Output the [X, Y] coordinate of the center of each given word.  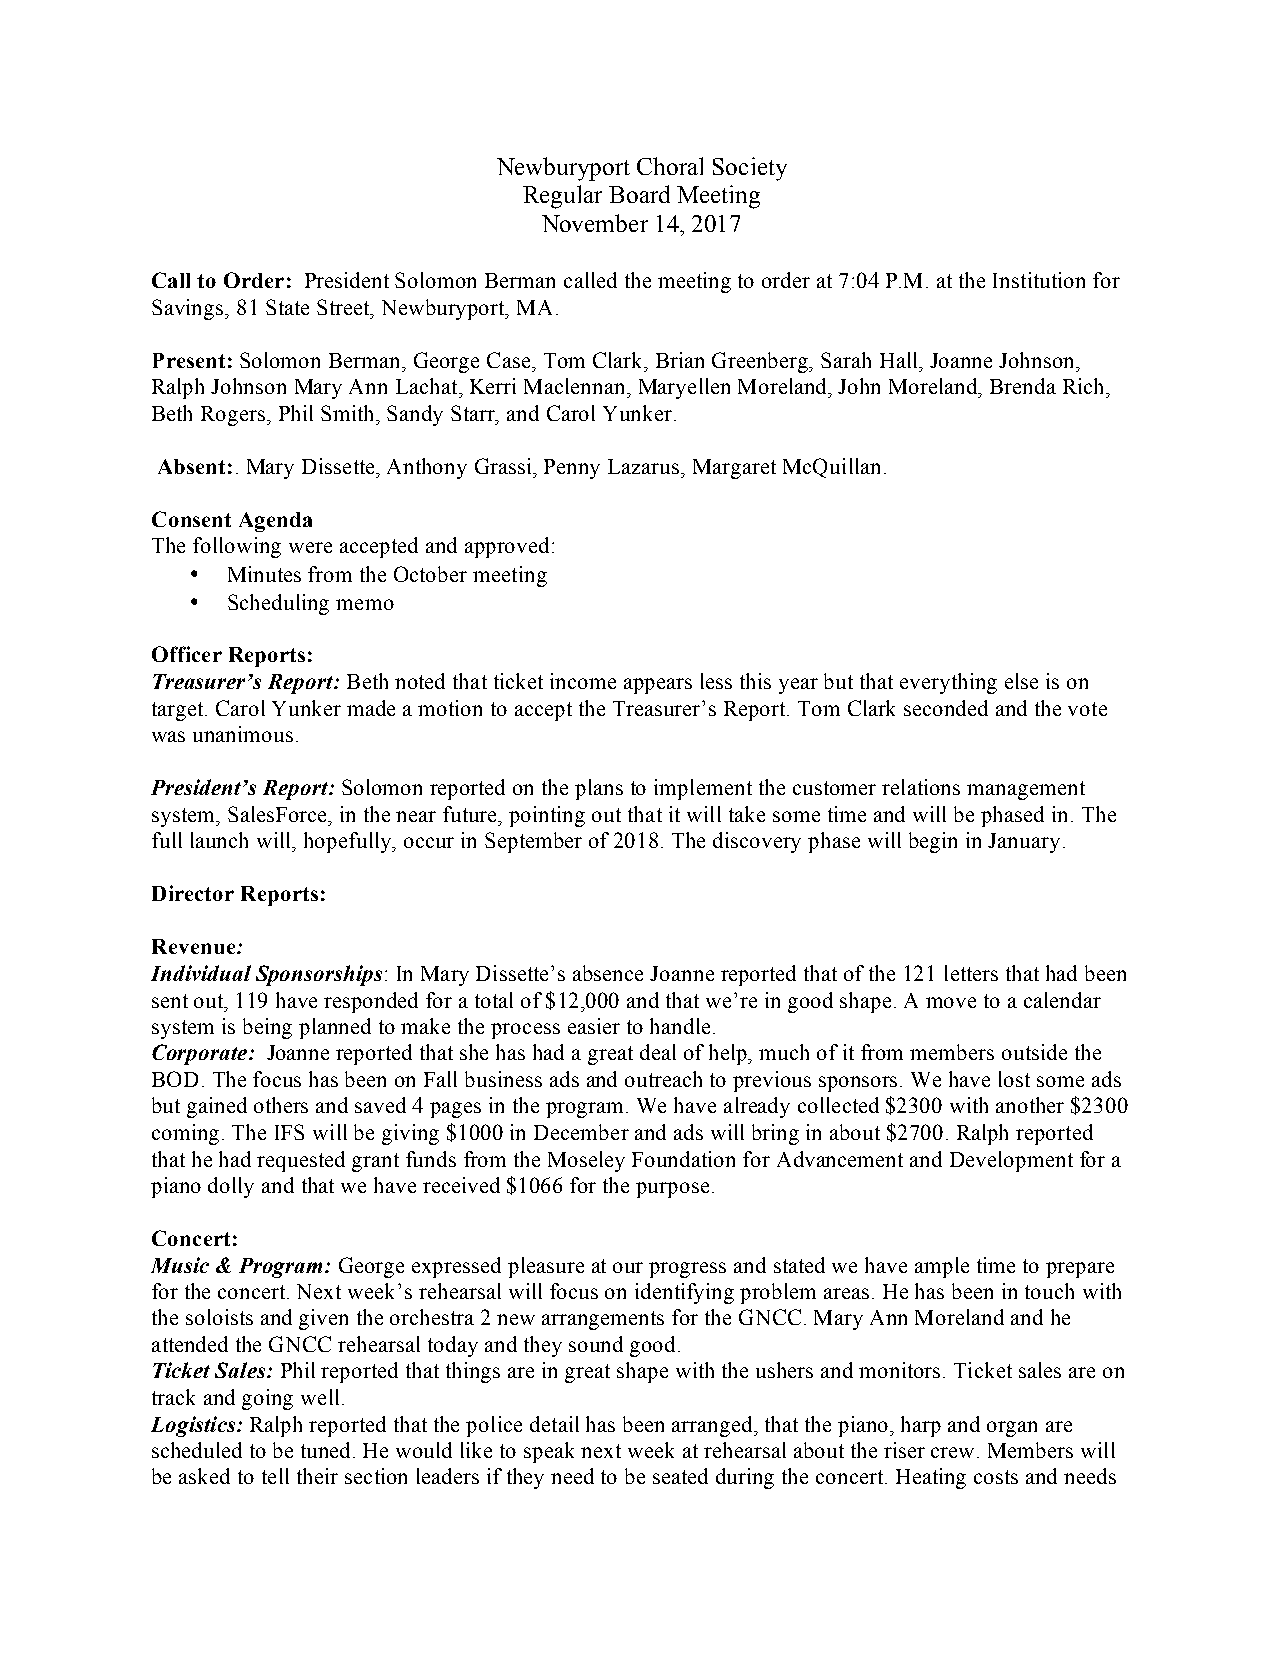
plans [599, 789]
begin [933, 842]
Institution [1039, 280]
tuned [327, 1450]
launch [219, 840]
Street [345, 308]
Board [639, 194]
